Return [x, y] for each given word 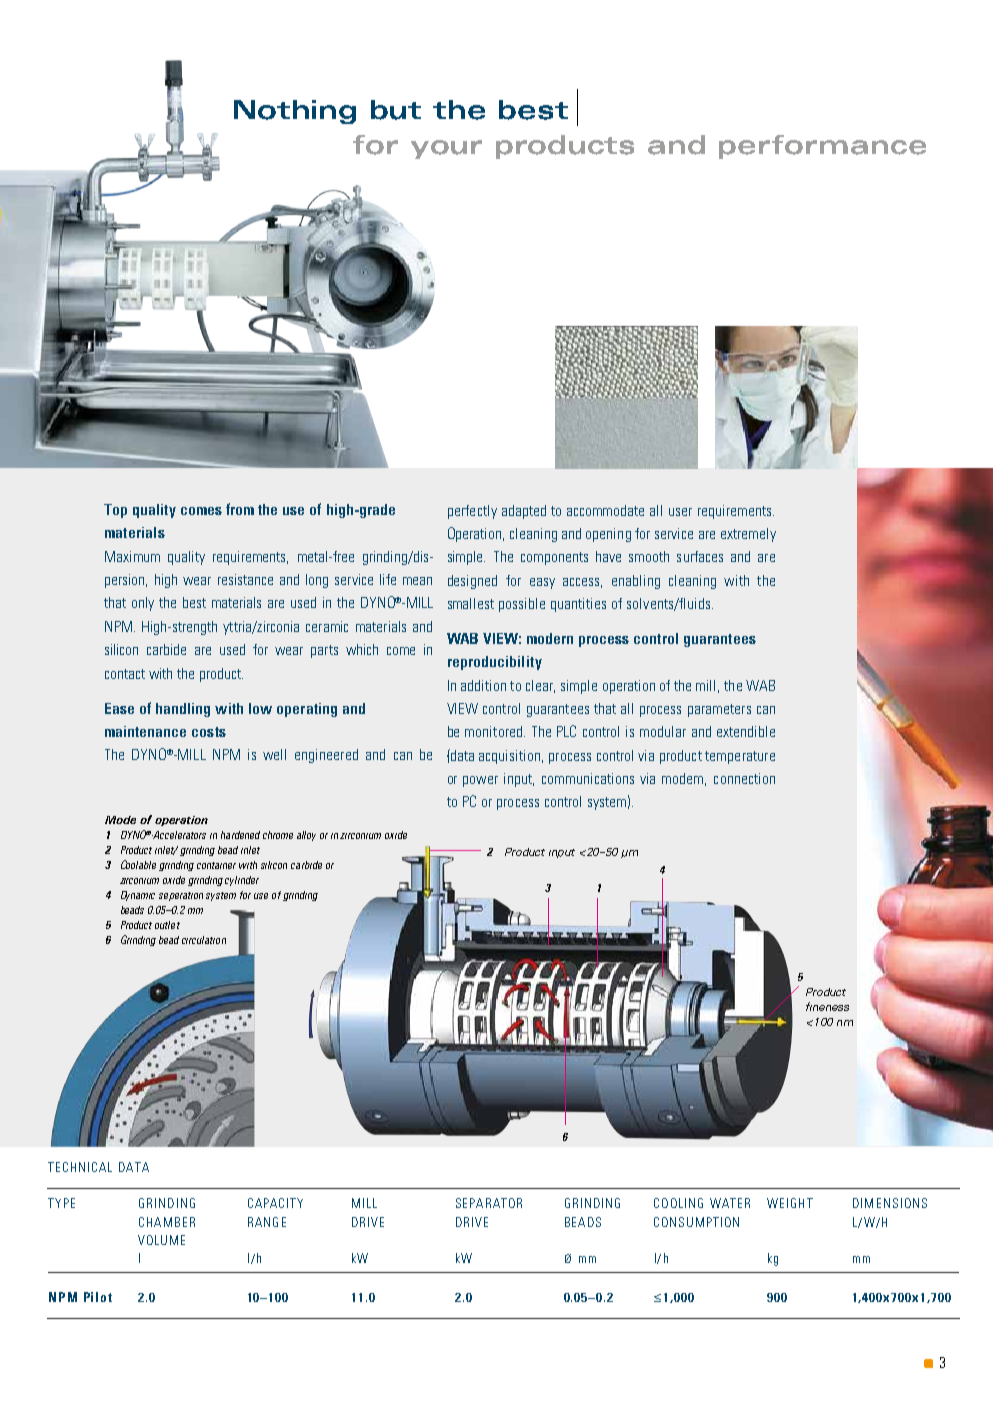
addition [483, 685]
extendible [746, 731]
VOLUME [161, 1240]
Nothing [295, 112]
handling [183, 710]
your [446, 149]
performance [822, 147]
